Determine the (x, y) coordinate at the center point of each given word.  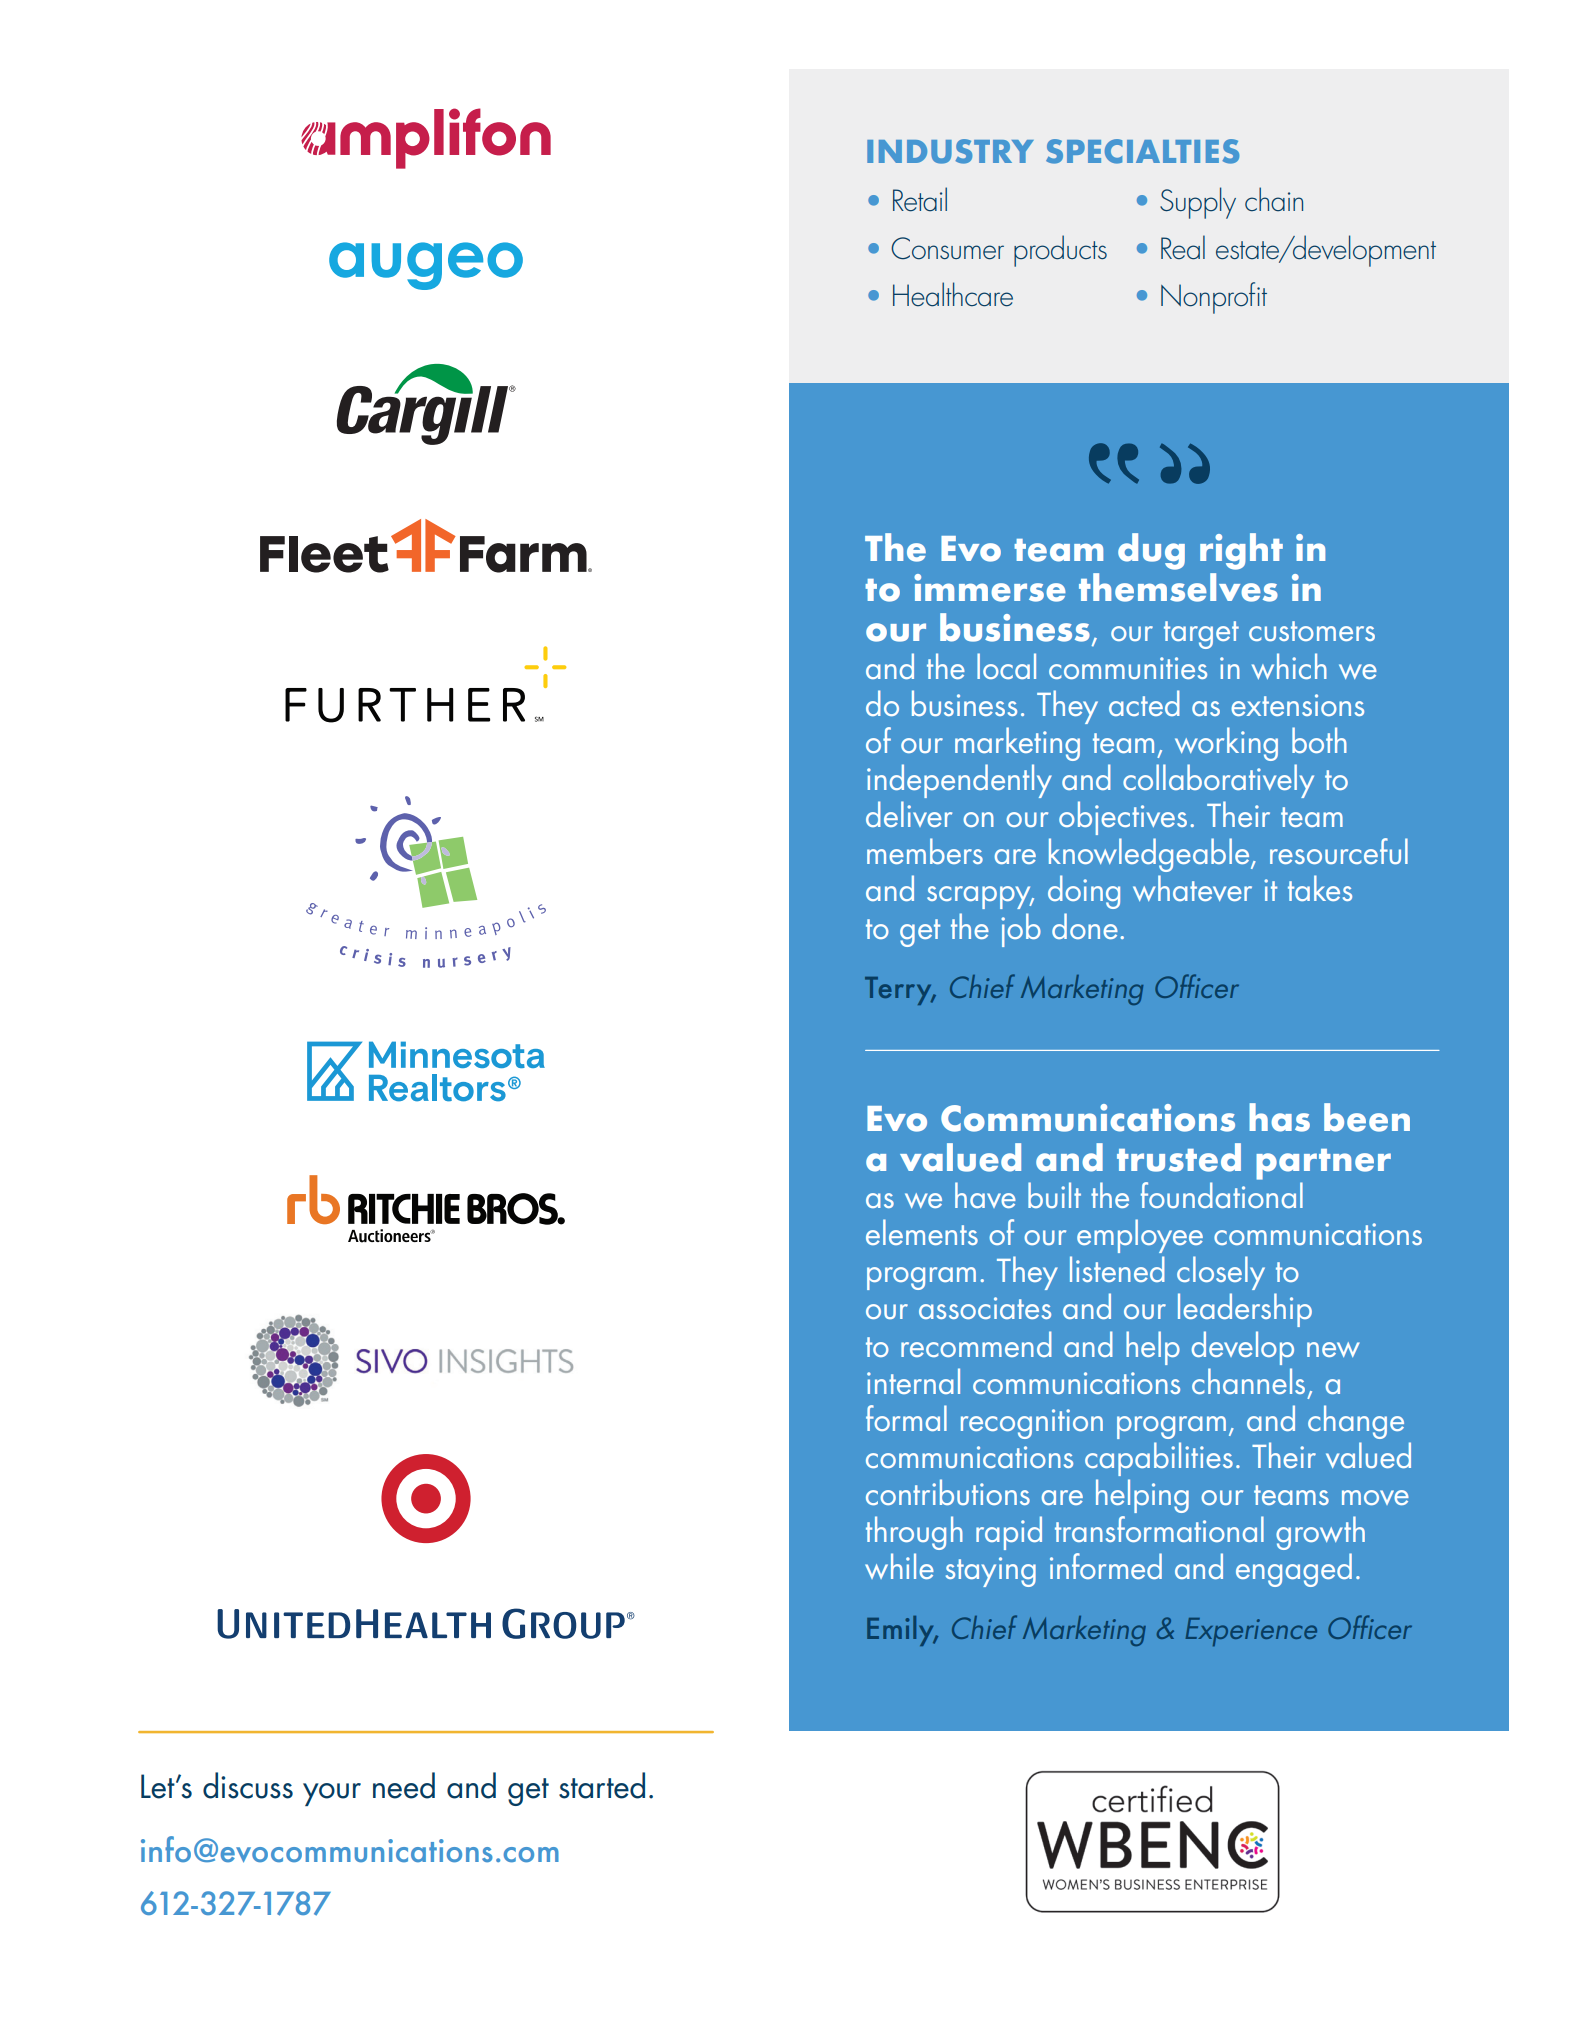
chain (1274, 199)
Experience (1251, 1632)
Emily (902, 1631)
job (1021, 930)
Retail (920, 199)
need (404, 1785)
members (925, 851)
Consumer (947, 248)
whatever (1192, 888)
